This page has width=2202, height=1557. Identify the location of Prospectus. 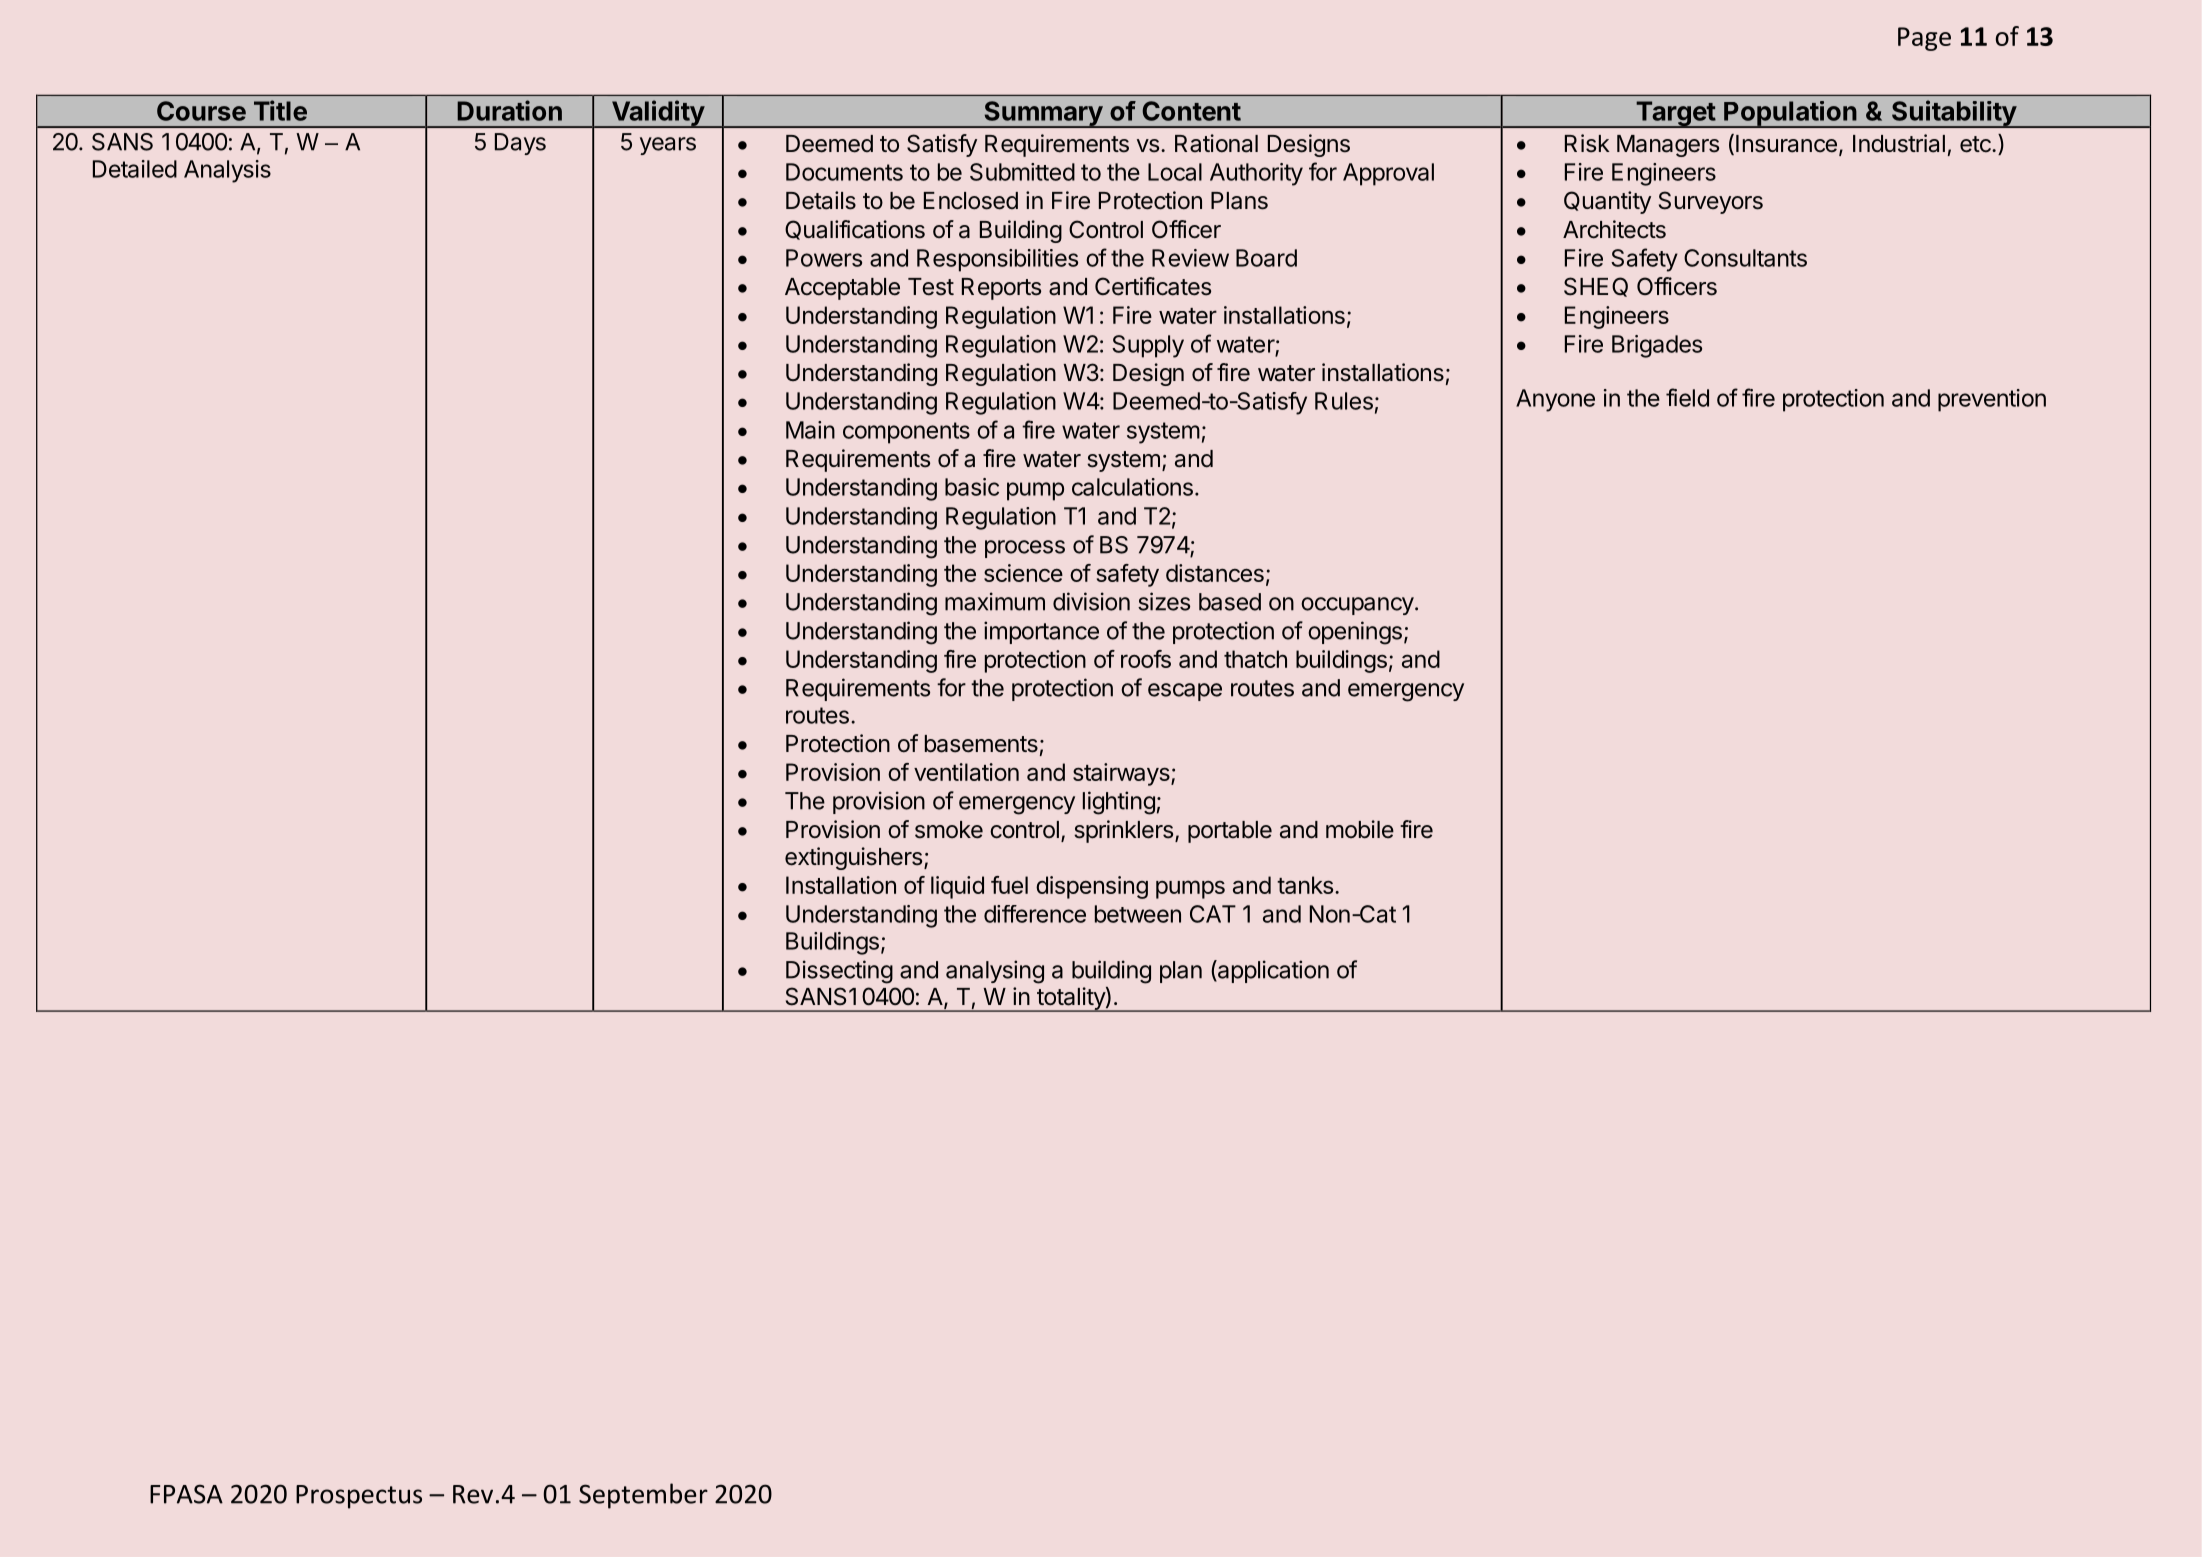
(359, 1497).
